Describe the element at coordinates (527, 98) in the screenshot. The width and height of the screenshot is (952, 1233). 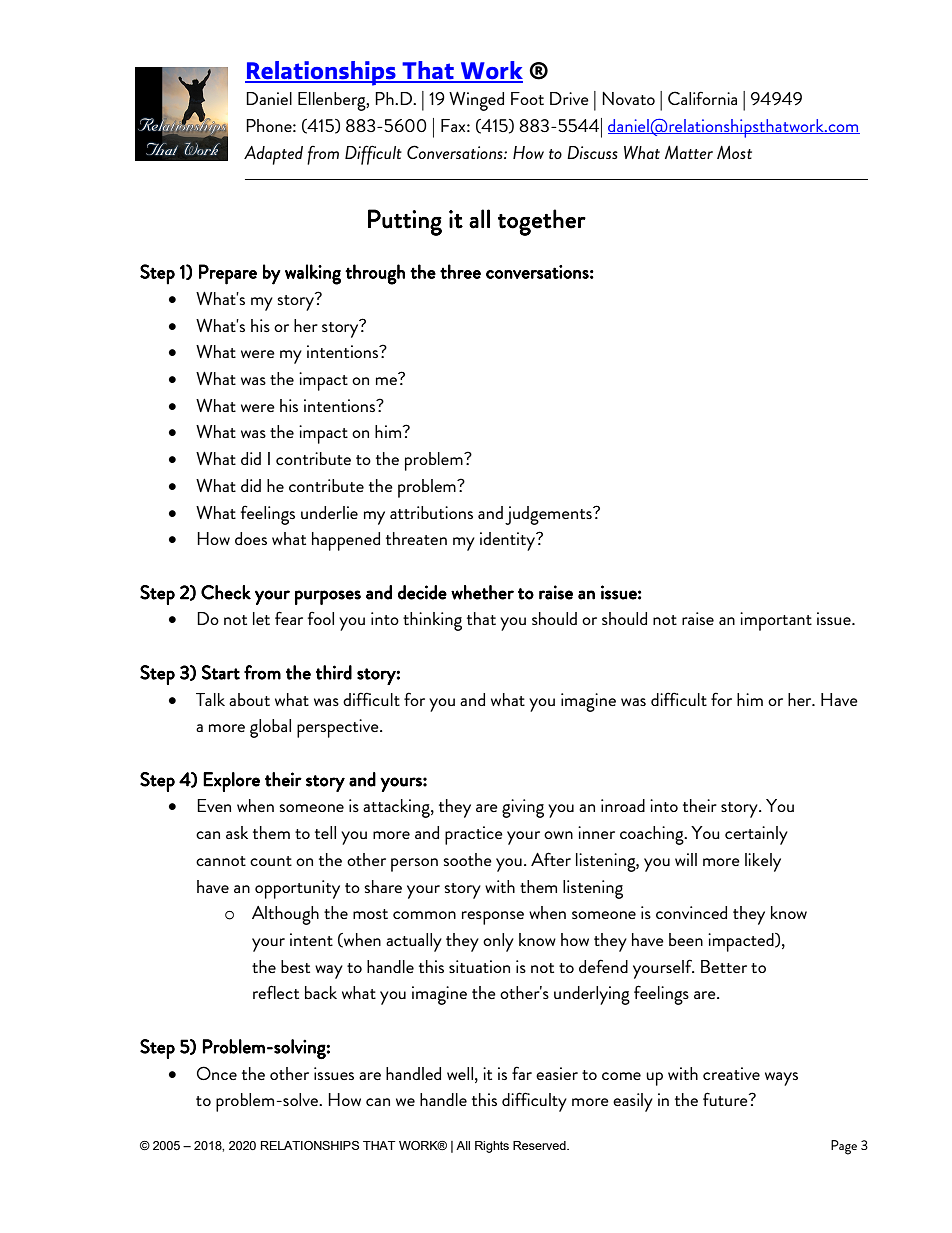
I see `Foot` at that location.
